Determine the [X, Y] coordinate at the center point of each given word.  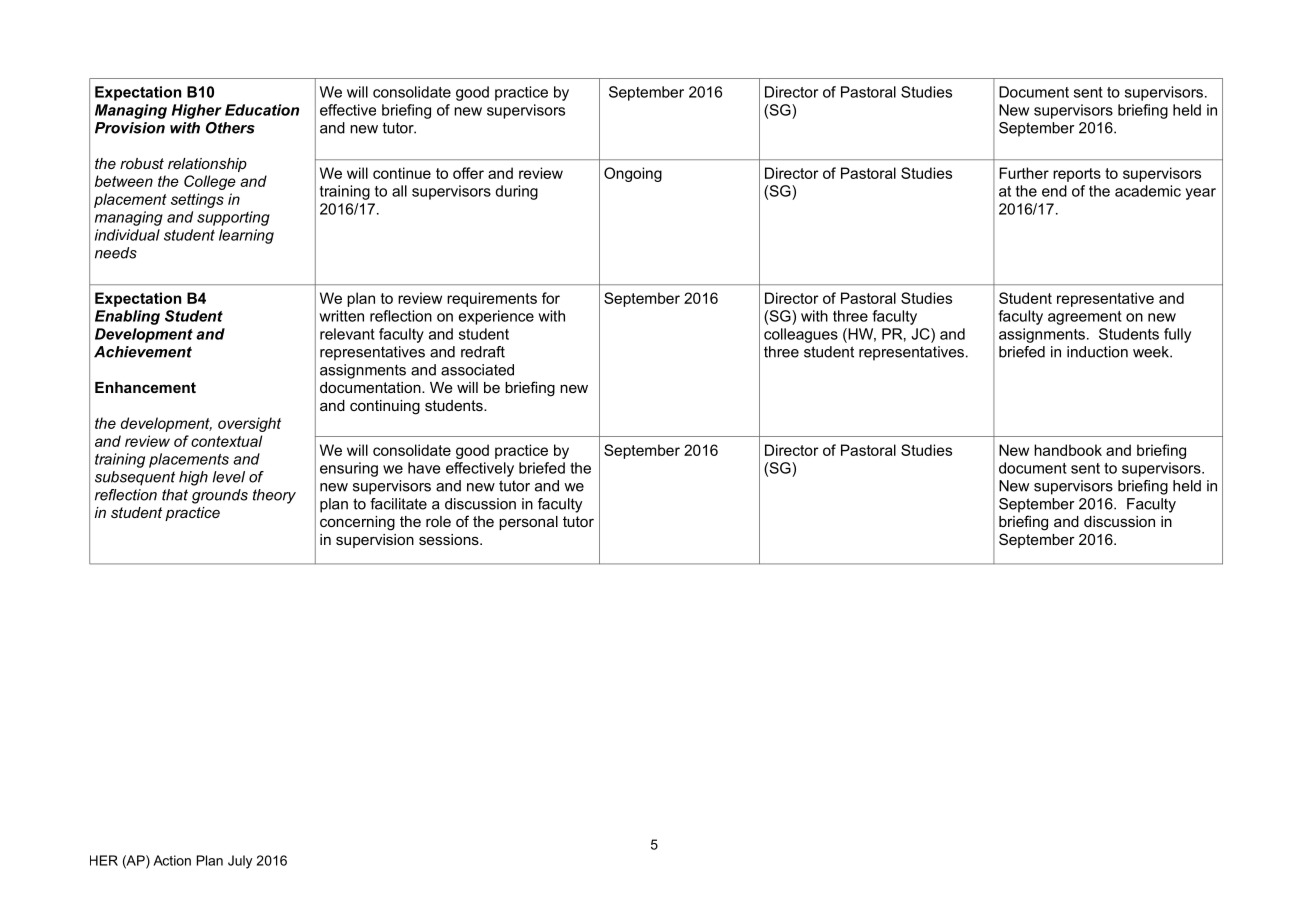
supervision [375, 541]
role [438, 521]
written [341, 316]
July [240, 862]
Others [230, 128]
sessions [450, 539]
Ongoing [633, 174]
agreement [1085, 318]
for [551, 298]
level [229, 477]
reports [1077, 175]
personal [528, 523]
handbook [1068, 450]
